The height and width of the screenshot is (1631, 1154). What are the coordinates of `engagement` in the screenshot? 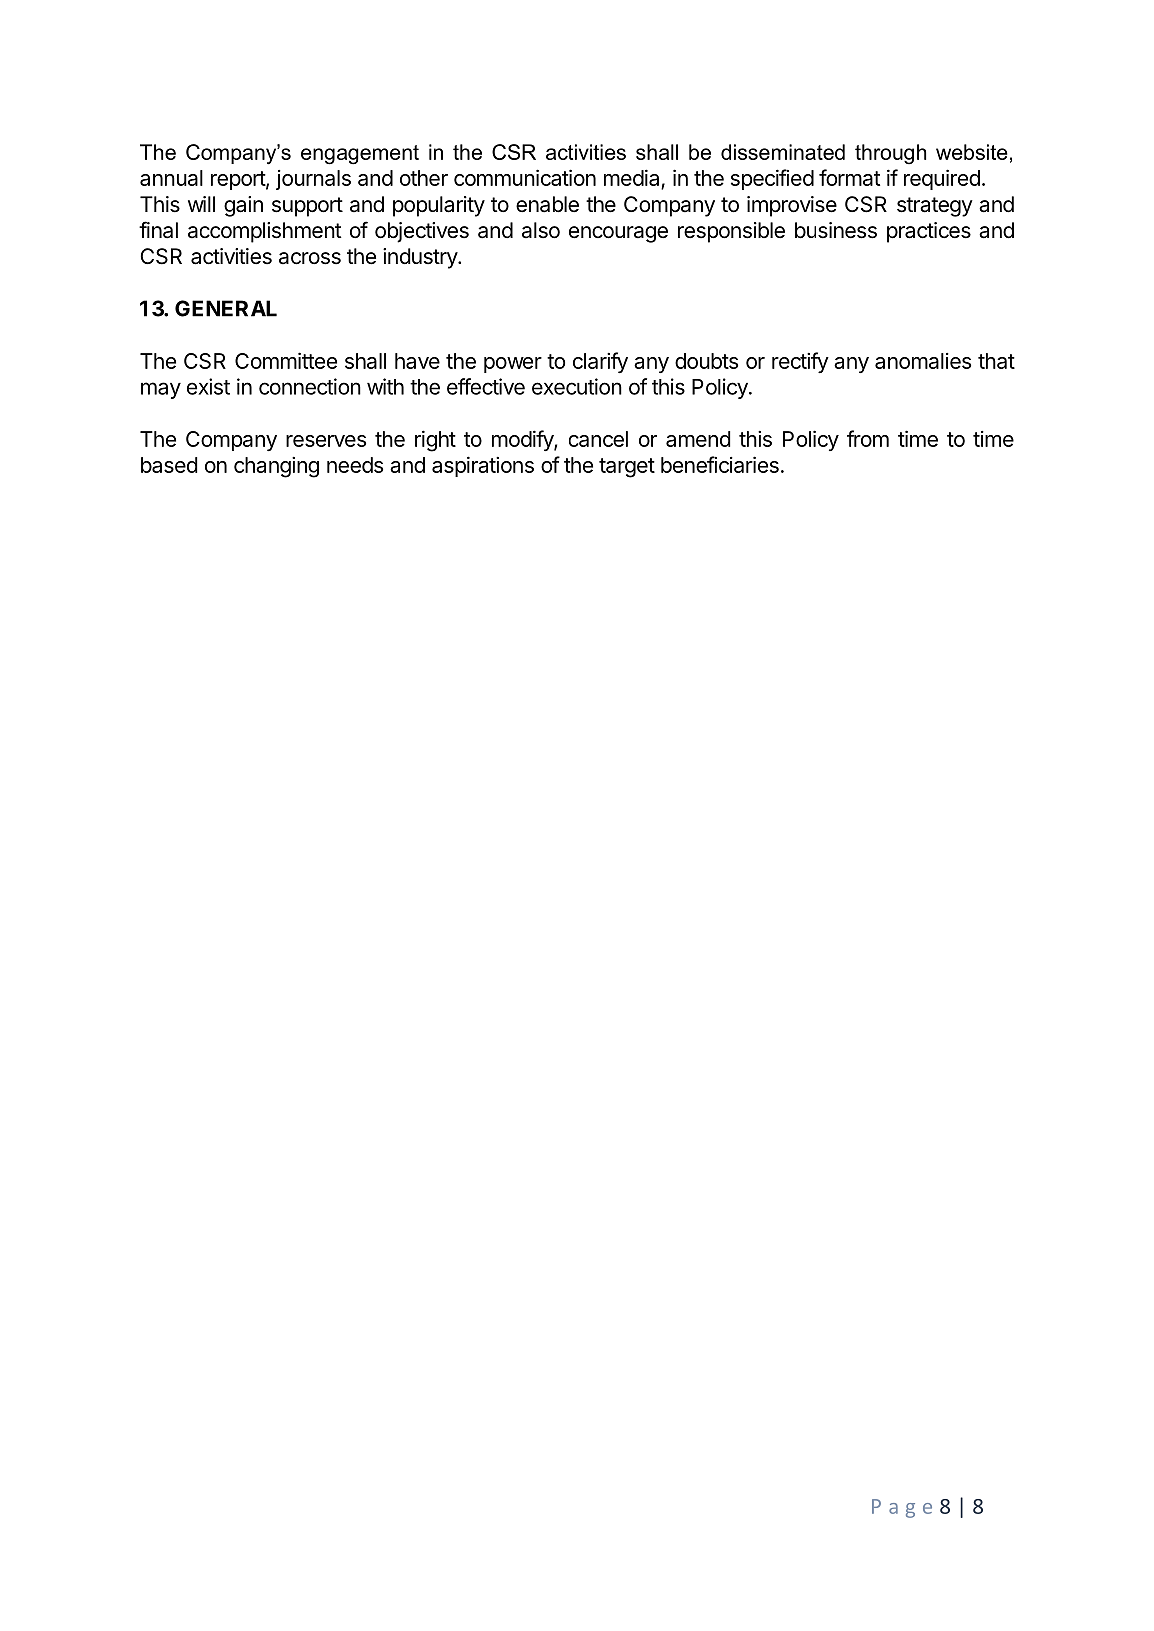 It's located at (360, 155).
